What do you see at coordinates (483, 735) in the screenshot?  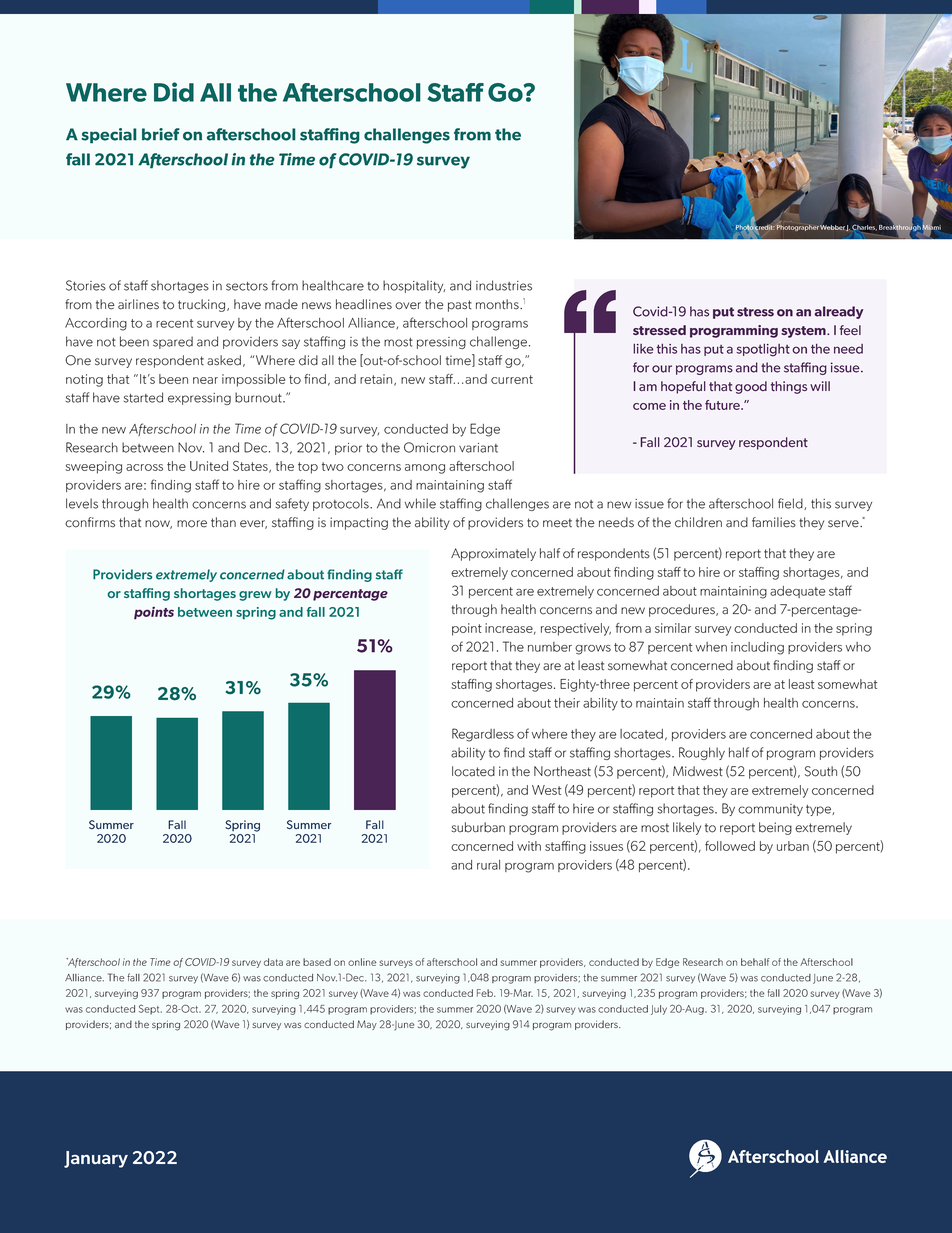 I see `Regardless` at bounding box center [483, 735].
